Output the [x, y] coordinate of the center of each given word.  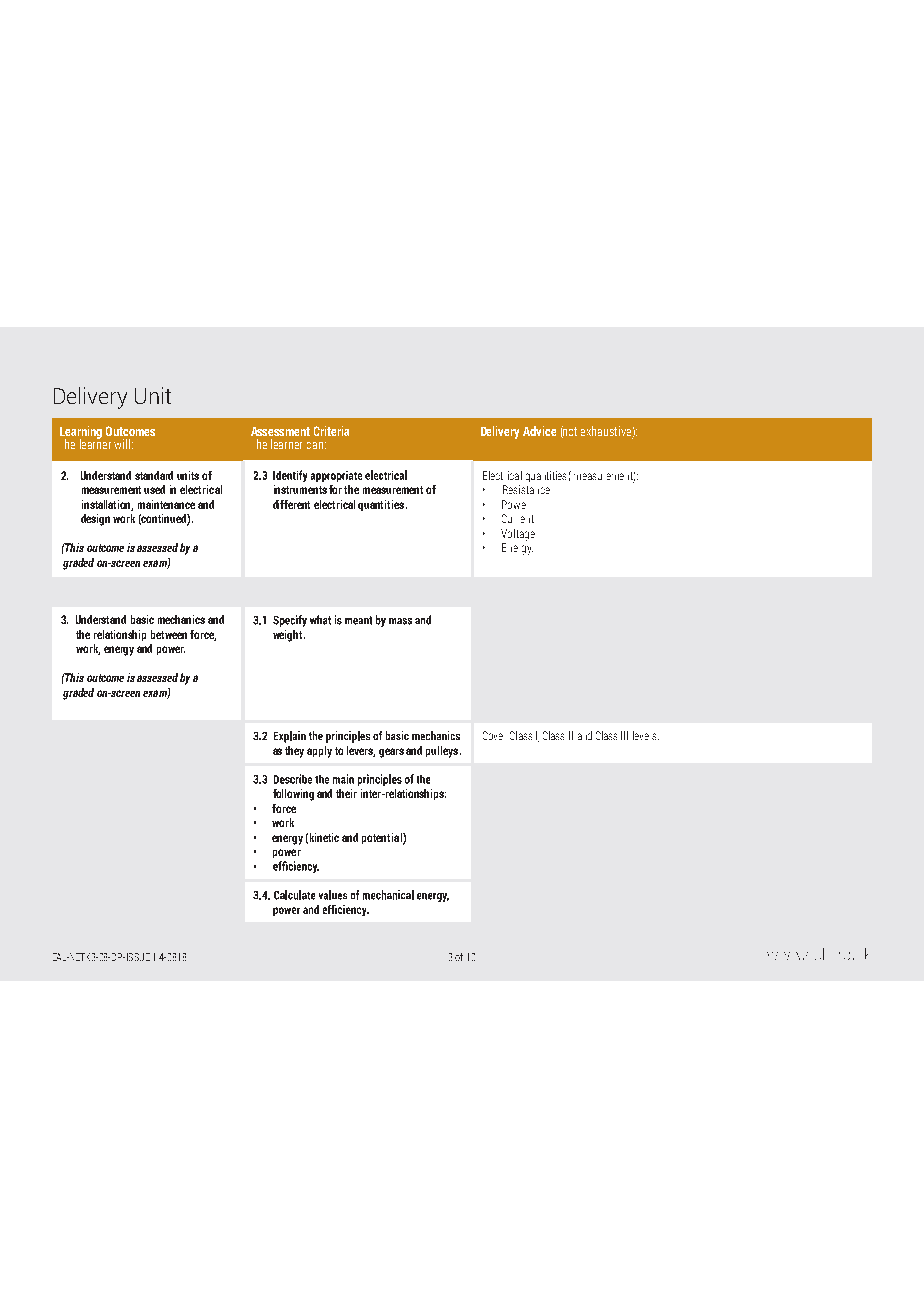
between [169, 634]
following [293, 795]
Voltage [518, 535]
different [291, 504]
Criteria [331, 431]
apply [319, 752]
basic [142, 619]
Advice [539, 431]
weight [289, 636]
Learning [81, 433]
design [95, 520]
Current [518, 518]
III [624, 735]
